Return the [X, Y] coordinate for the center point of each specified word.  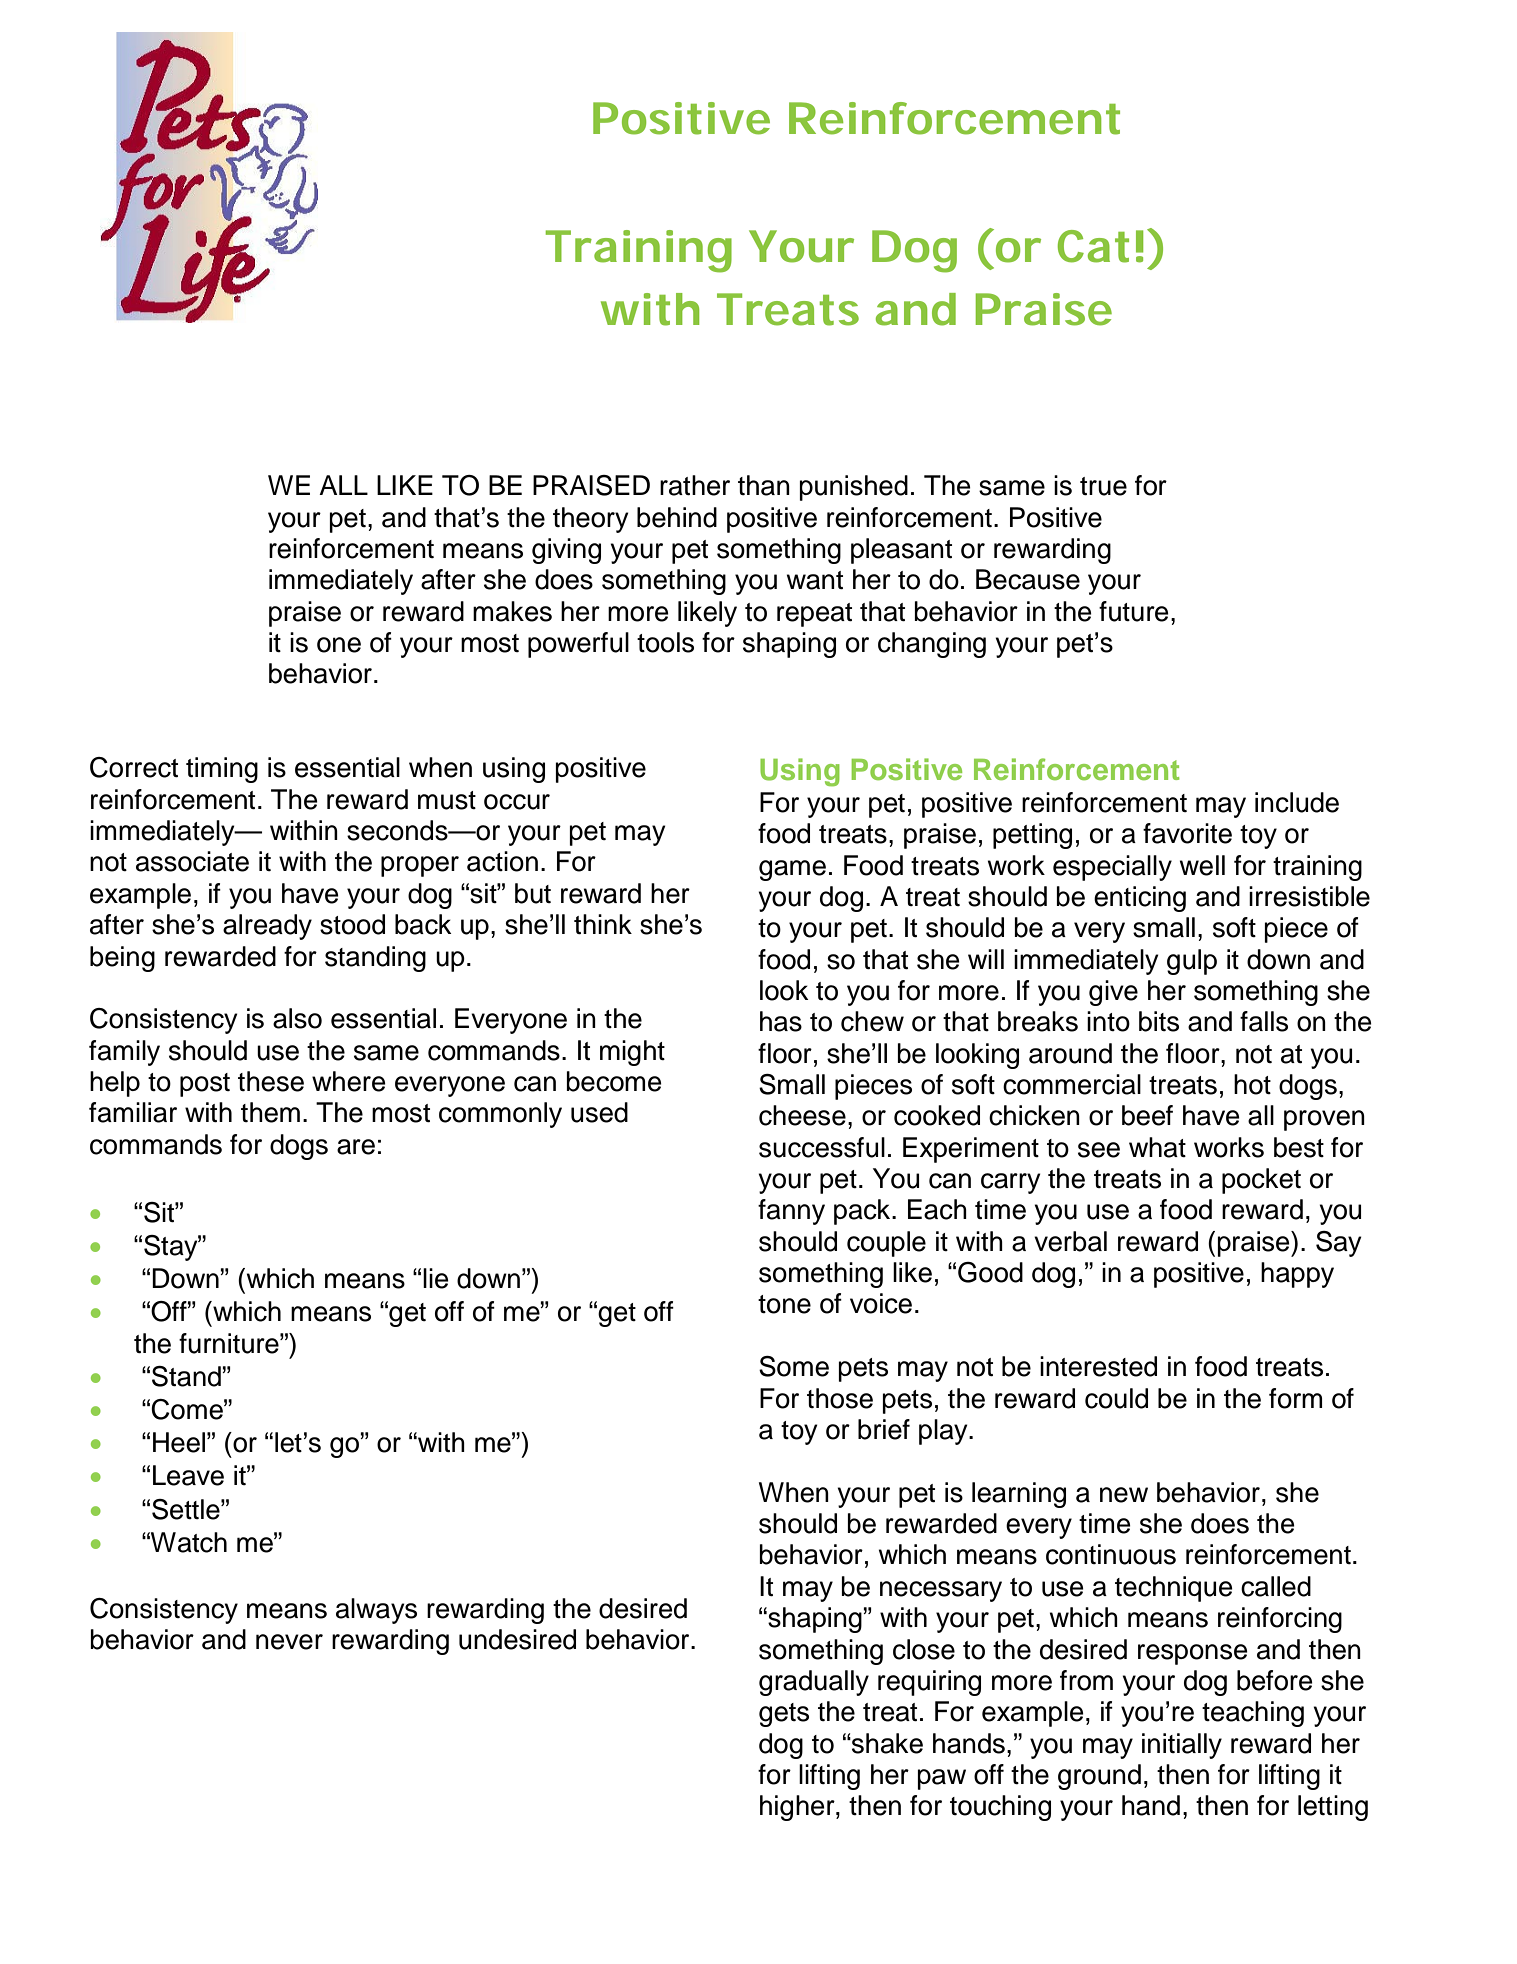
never [289, 1642]
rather [695, 485]
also [297, 1018]
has [781, 1021]
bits [1159, 1021]
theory [591, 520]
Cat [1093, 246]
